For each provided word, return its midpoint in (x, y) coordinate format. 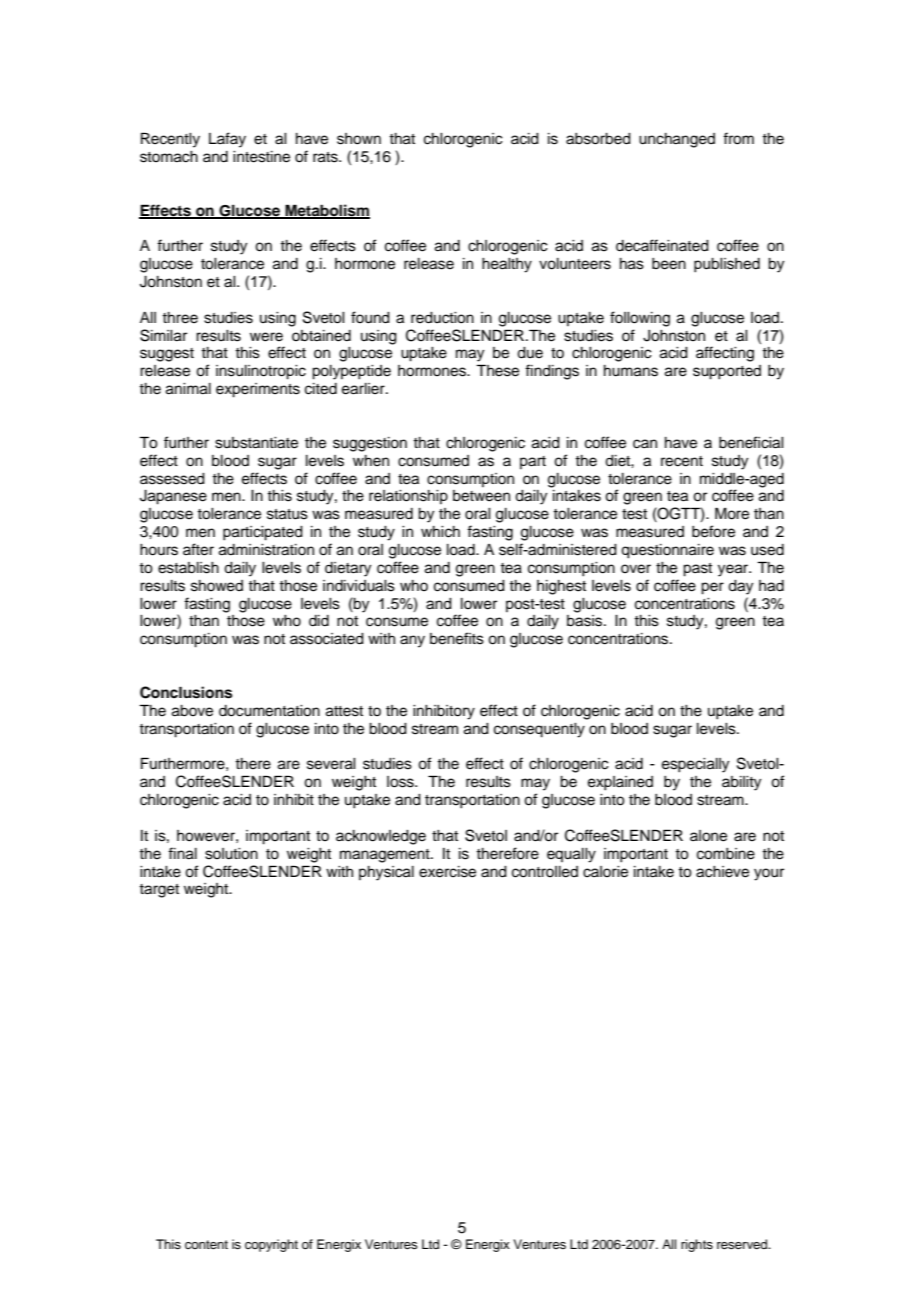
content (206, 1244)
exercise (447, 872)
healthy (507, 265)
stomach (169, 157)
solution (231, 854)
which (440, 532)
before (713, 531)
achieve (722, 872)
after (198, 549)
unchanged (677, 140)
